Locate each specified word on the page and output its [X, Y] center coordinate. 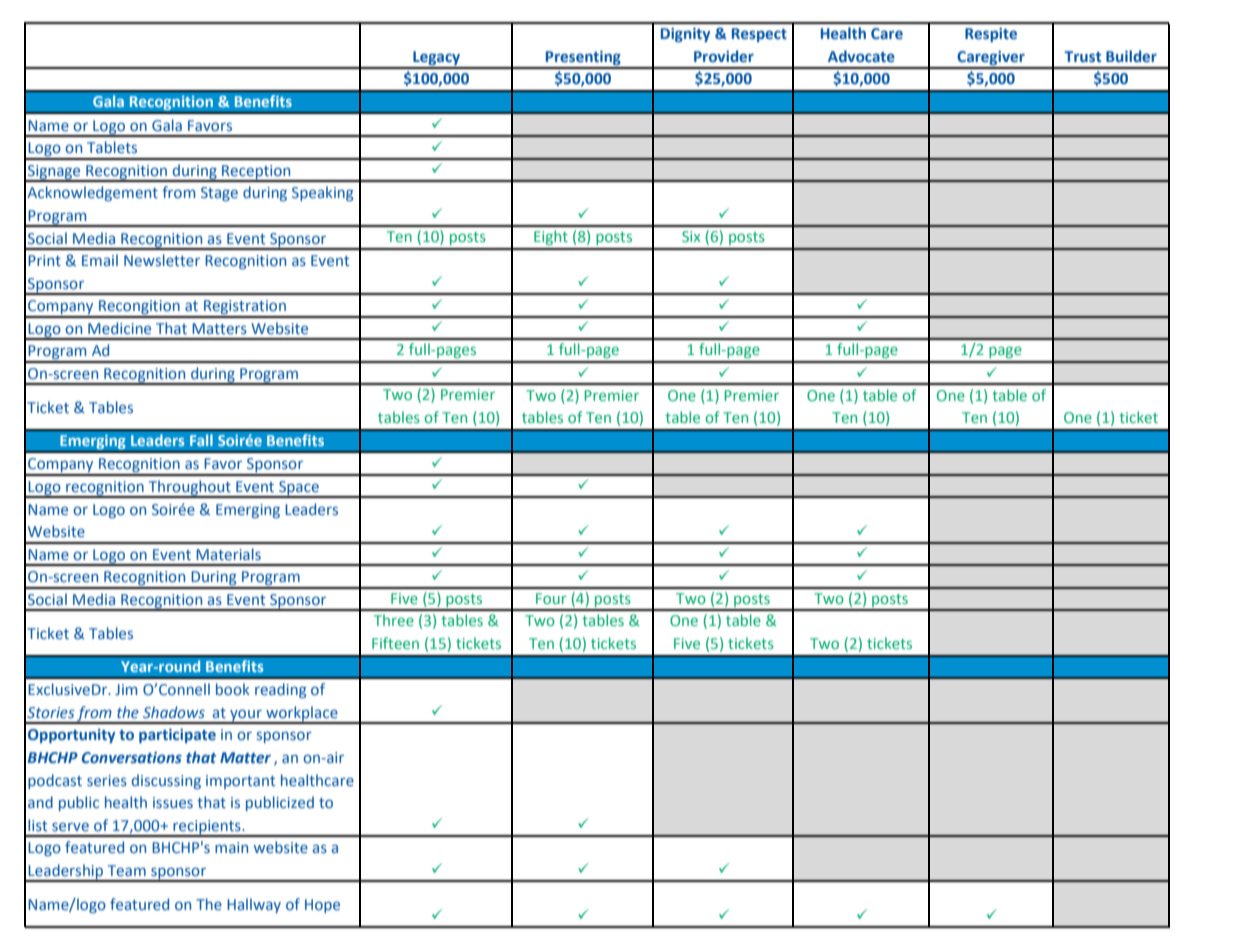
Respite [991, 35]
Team [127, 870]
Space [299, 489]
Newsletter [162, 260]
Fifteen [395, 643]
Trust [1082, 56]
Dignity [686, 35]
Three [394, 620]
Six [691, 236]
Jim [126, 689]
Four [551, 598]
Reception [256, 173]
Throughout [190, 489]
